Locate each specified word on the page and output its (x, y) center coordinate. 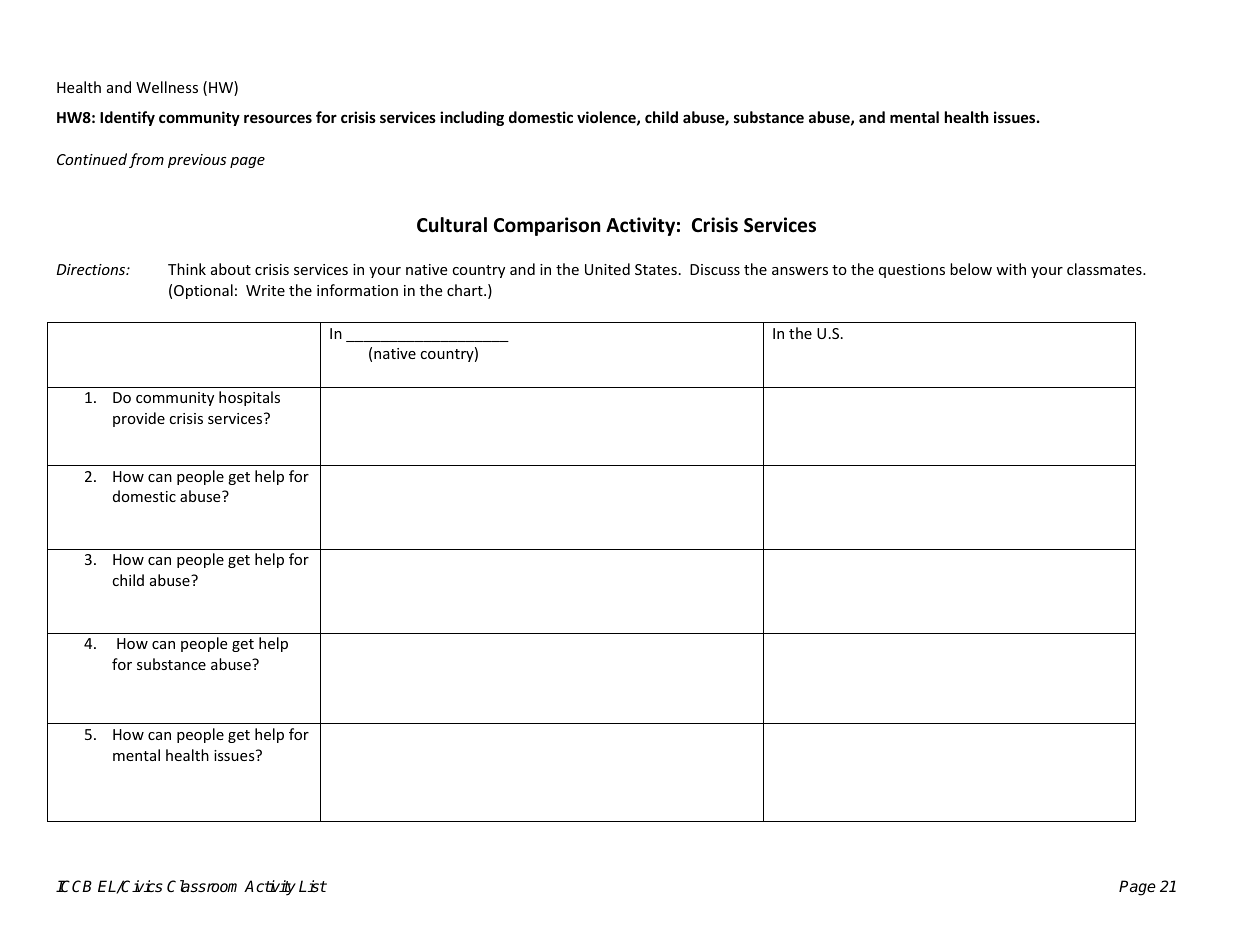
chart (466, 290)
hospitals (249, 398)
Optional (203, 291)
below (971, 269)
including (472, 118)
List (313, 886)
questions (912, 271)
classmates (1105, 269)
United (607, 269)
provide (139, 419)
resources (278, 118)
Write (265, 290)
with (1011, 269)
